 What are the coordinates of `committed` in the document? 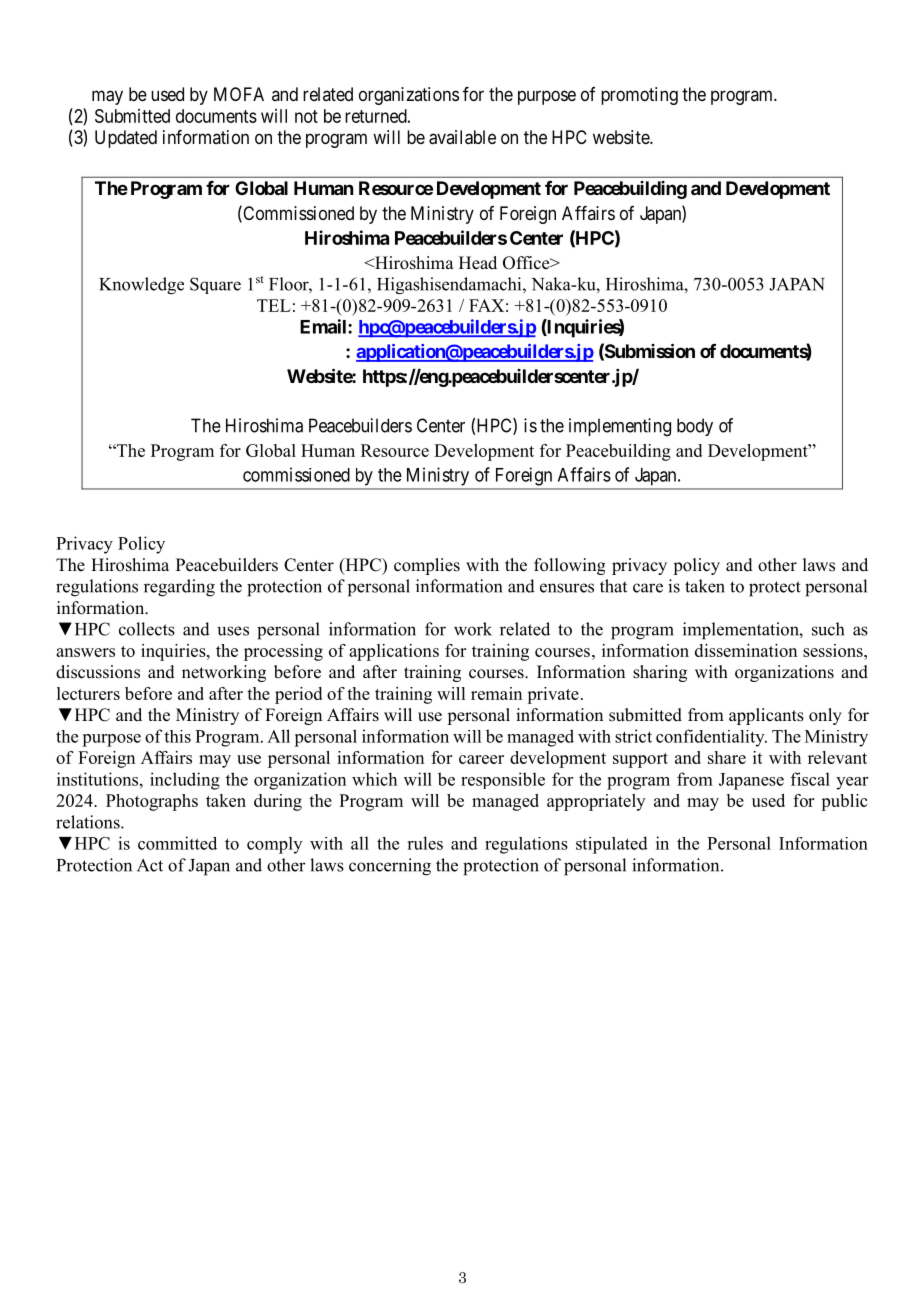 It's located at (177, 843).
